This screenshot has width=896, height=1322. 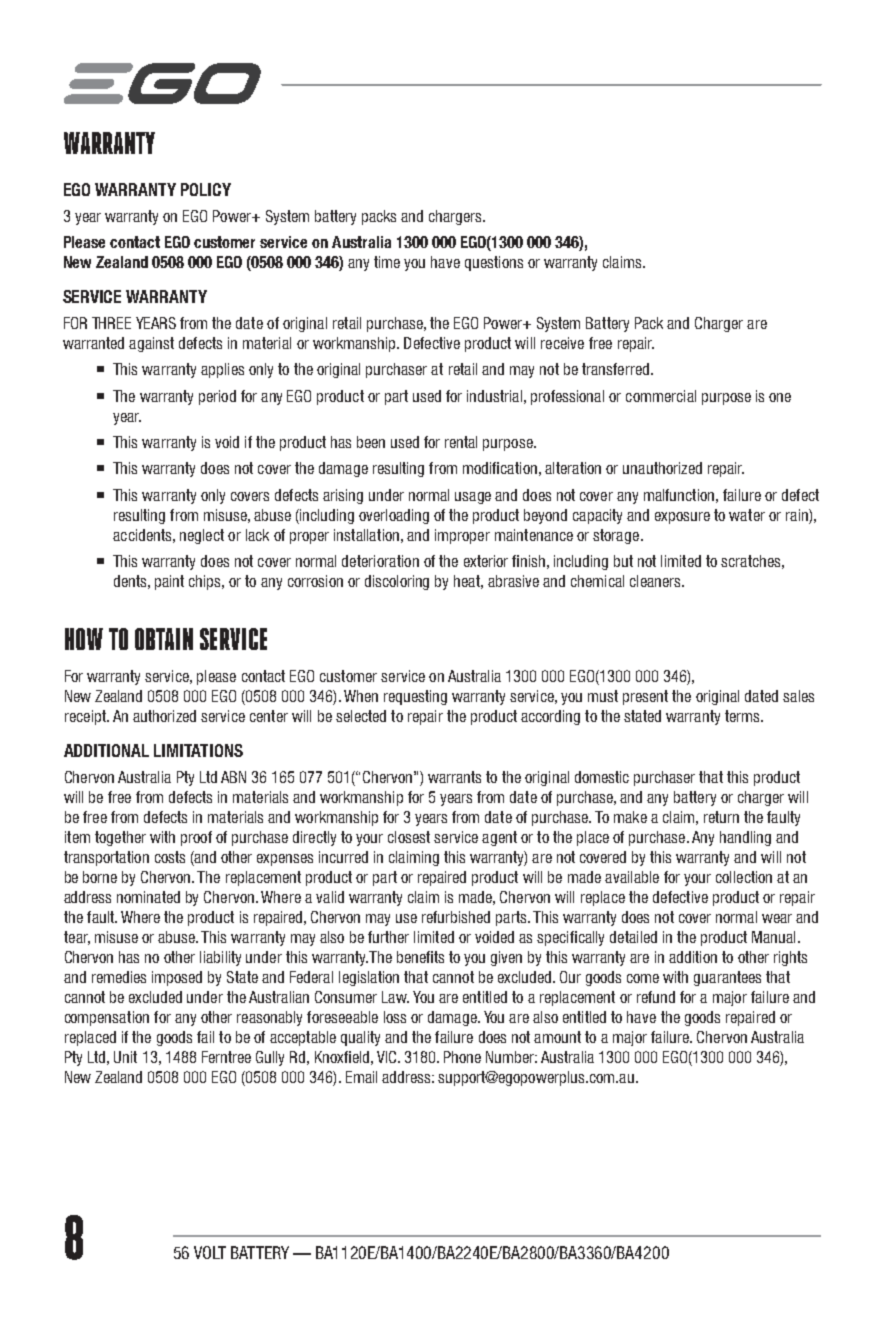 What do you see at coordinates (210, 1252) in the screenshot?
I see `VOLT` at bounding box center [210, 1252].
